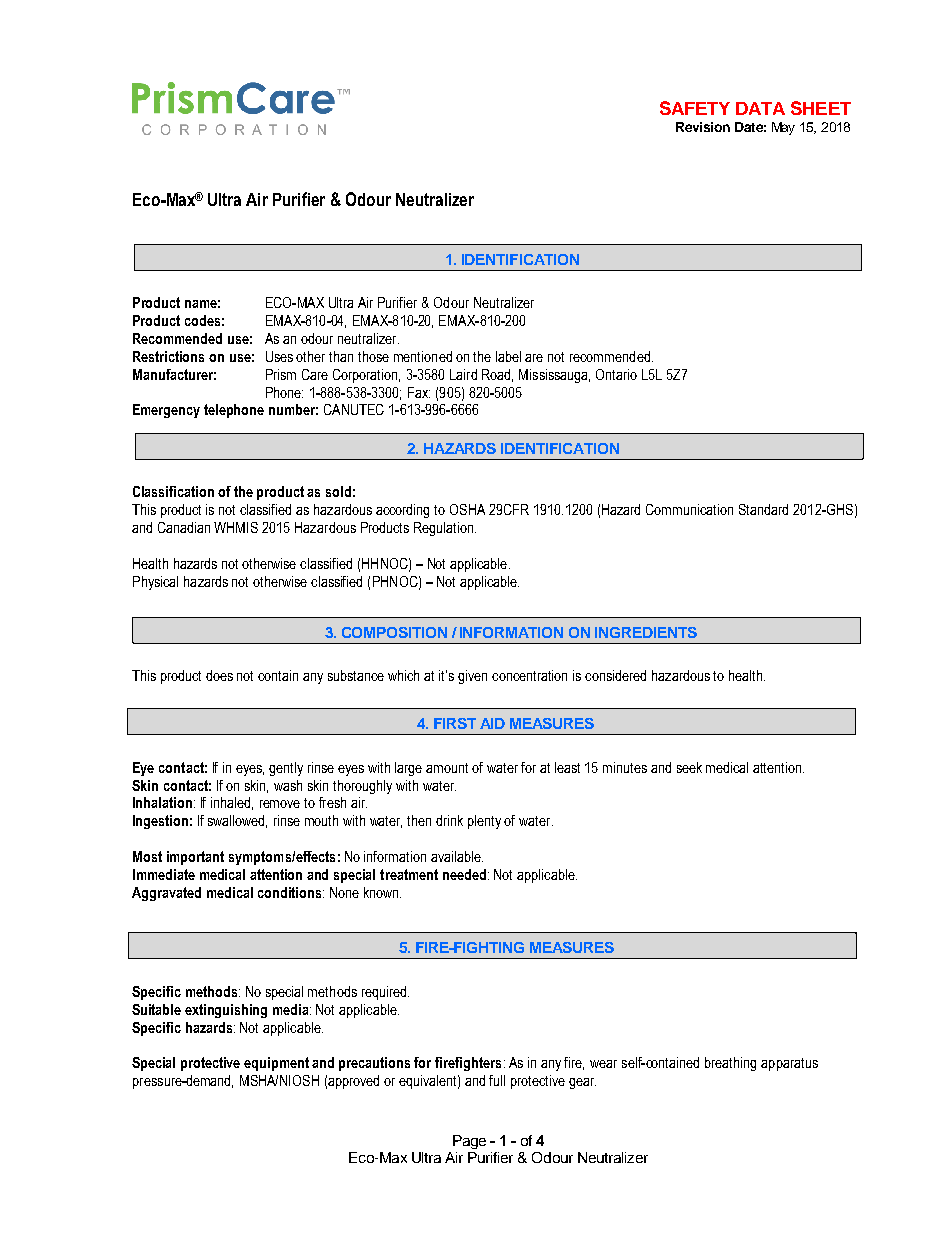  What do you see at coordinates (173, 491) in the document?
I see `Classification` at bounding box center [173, 491].
